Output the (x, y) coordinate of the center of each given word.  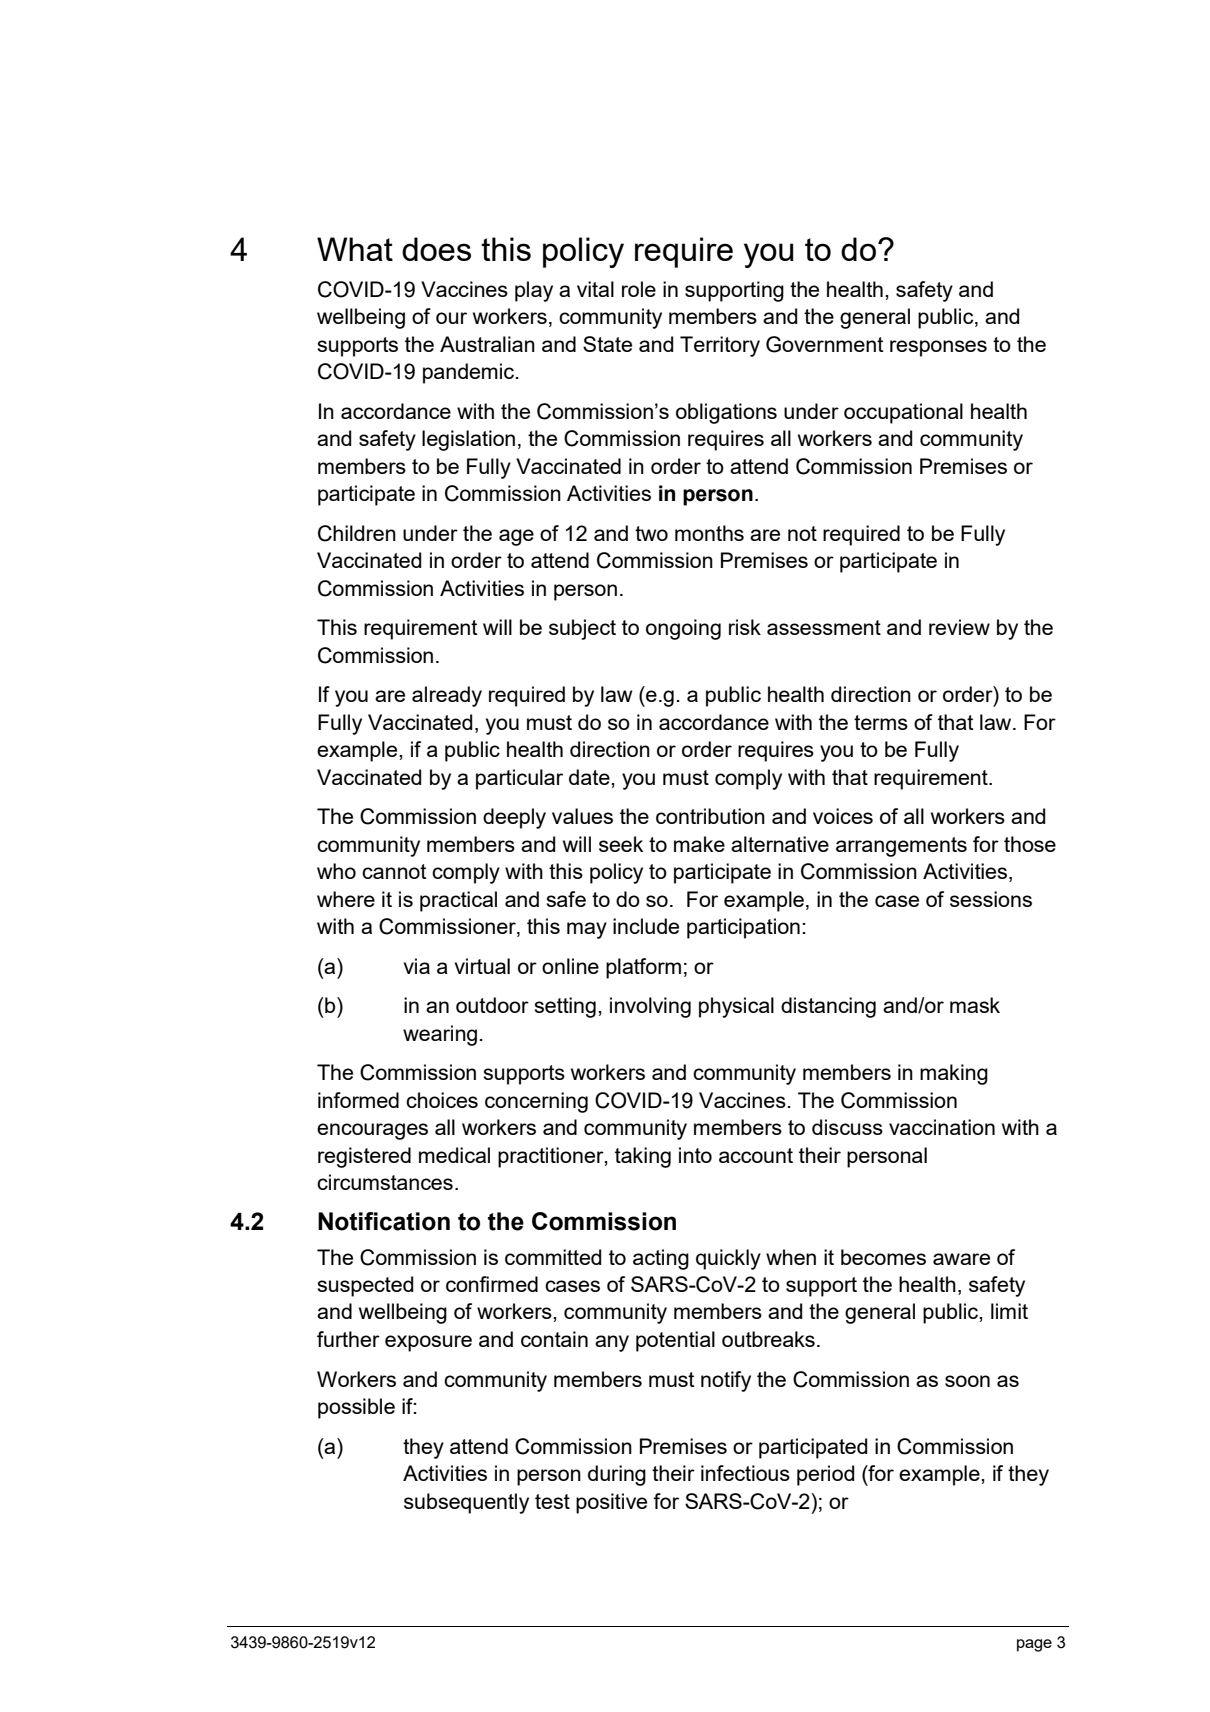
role (639, 289)
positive (611, 1503)
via (416, 966)
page (1034, 1645)
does (436, 249)
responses (938, 348)
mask (975, 1005)
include (646, 926)
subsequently (466, 1503)
